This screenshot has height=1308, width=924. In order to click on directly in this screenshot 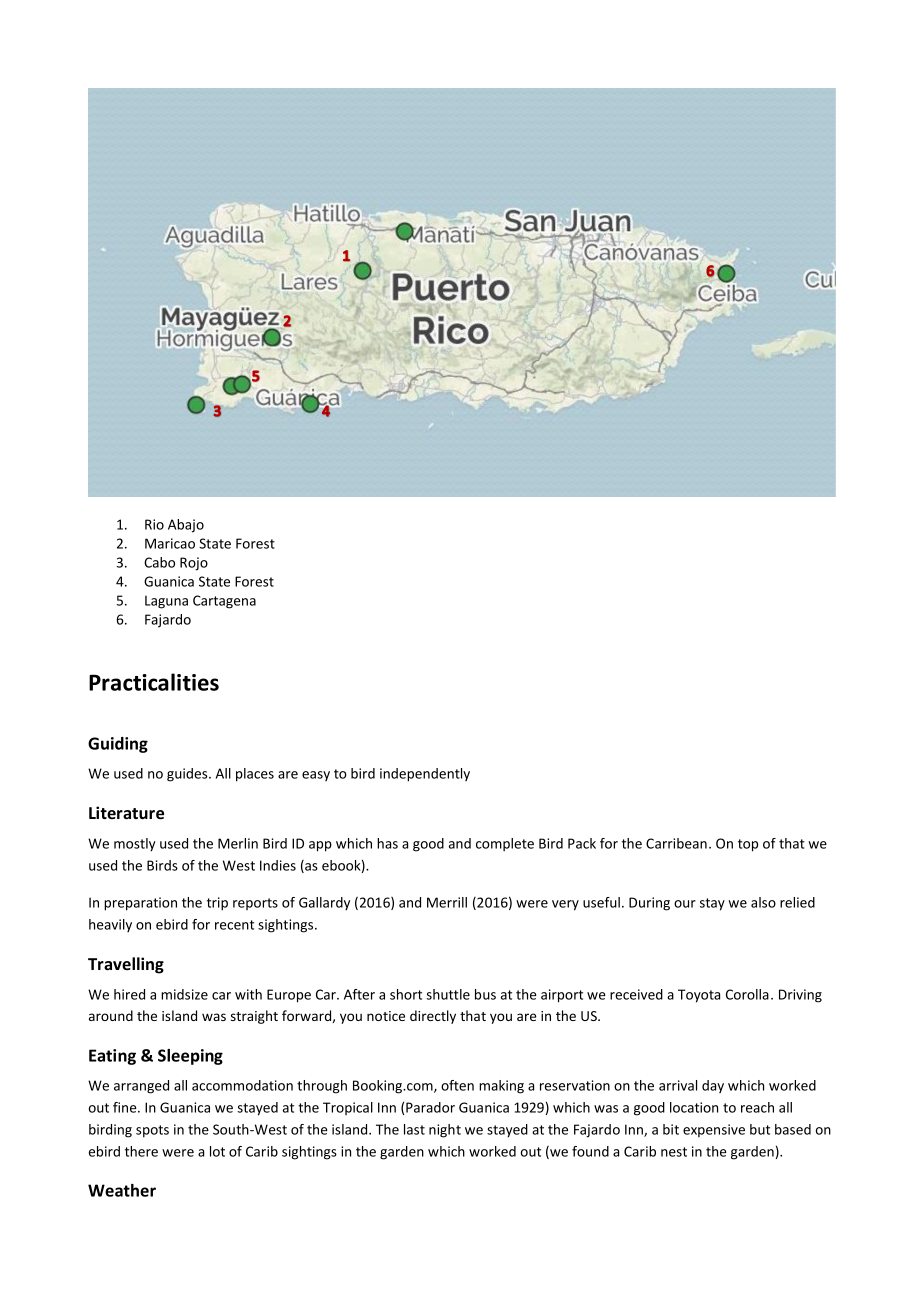, I will do `click(433, 1017)`.
